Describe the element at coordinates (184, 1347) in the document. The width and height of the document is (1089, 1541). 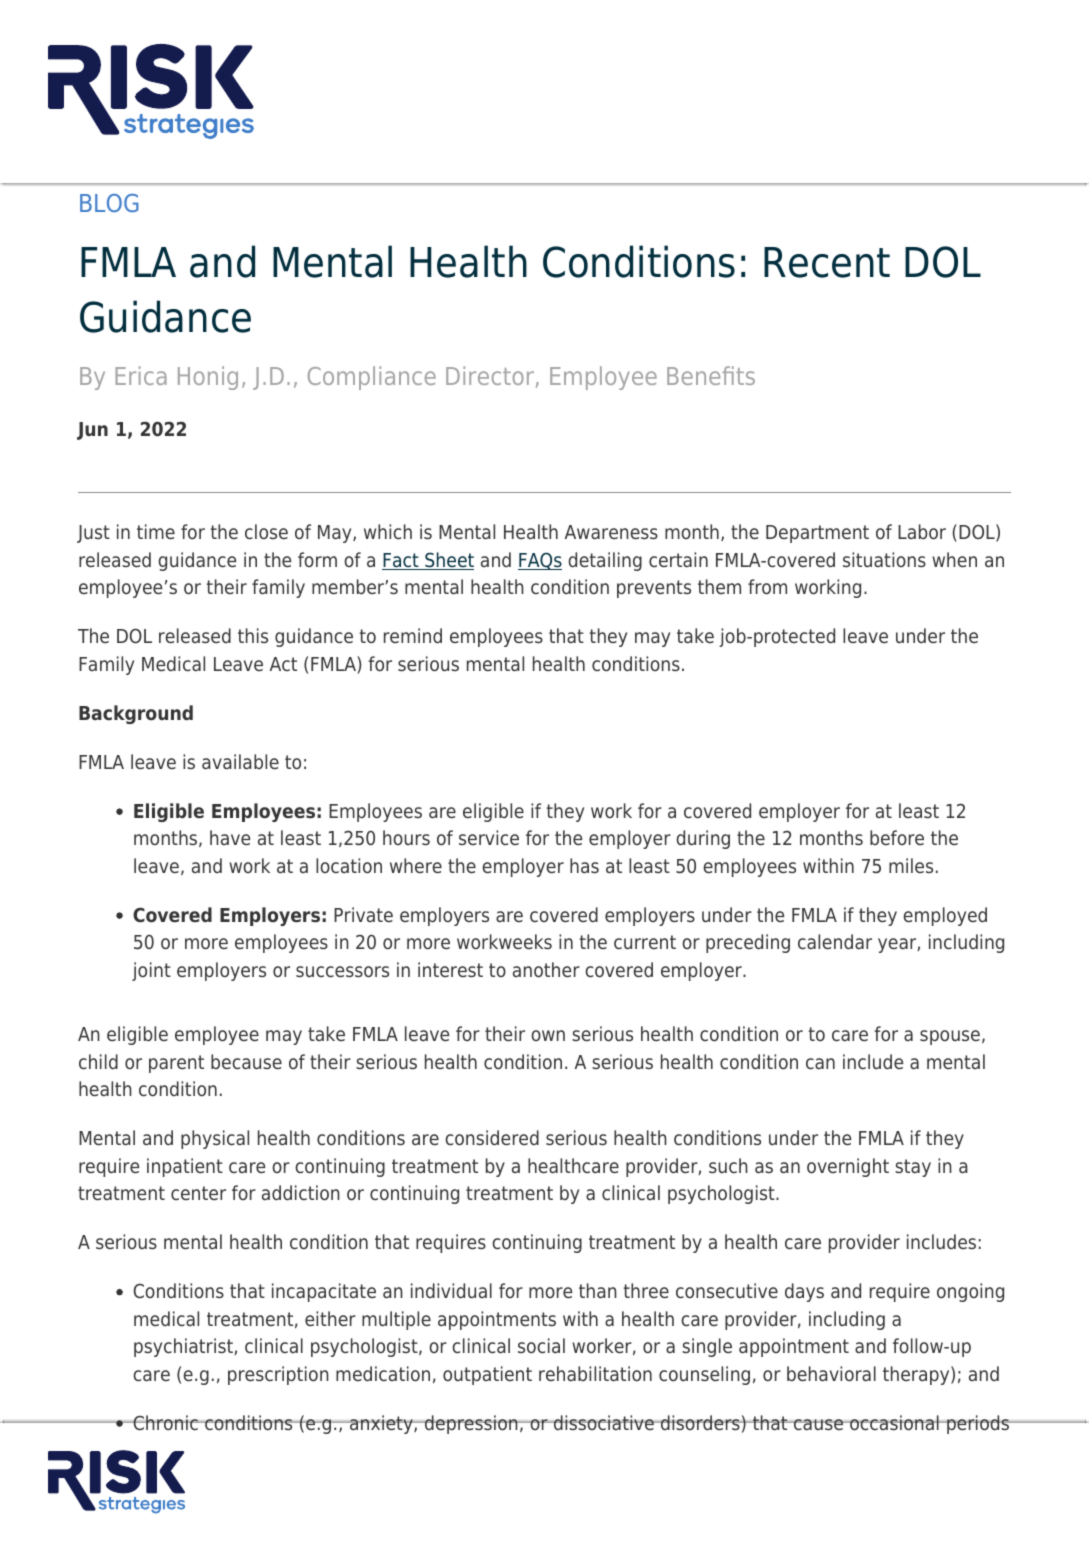
I see `psychiatrist` at that location.
